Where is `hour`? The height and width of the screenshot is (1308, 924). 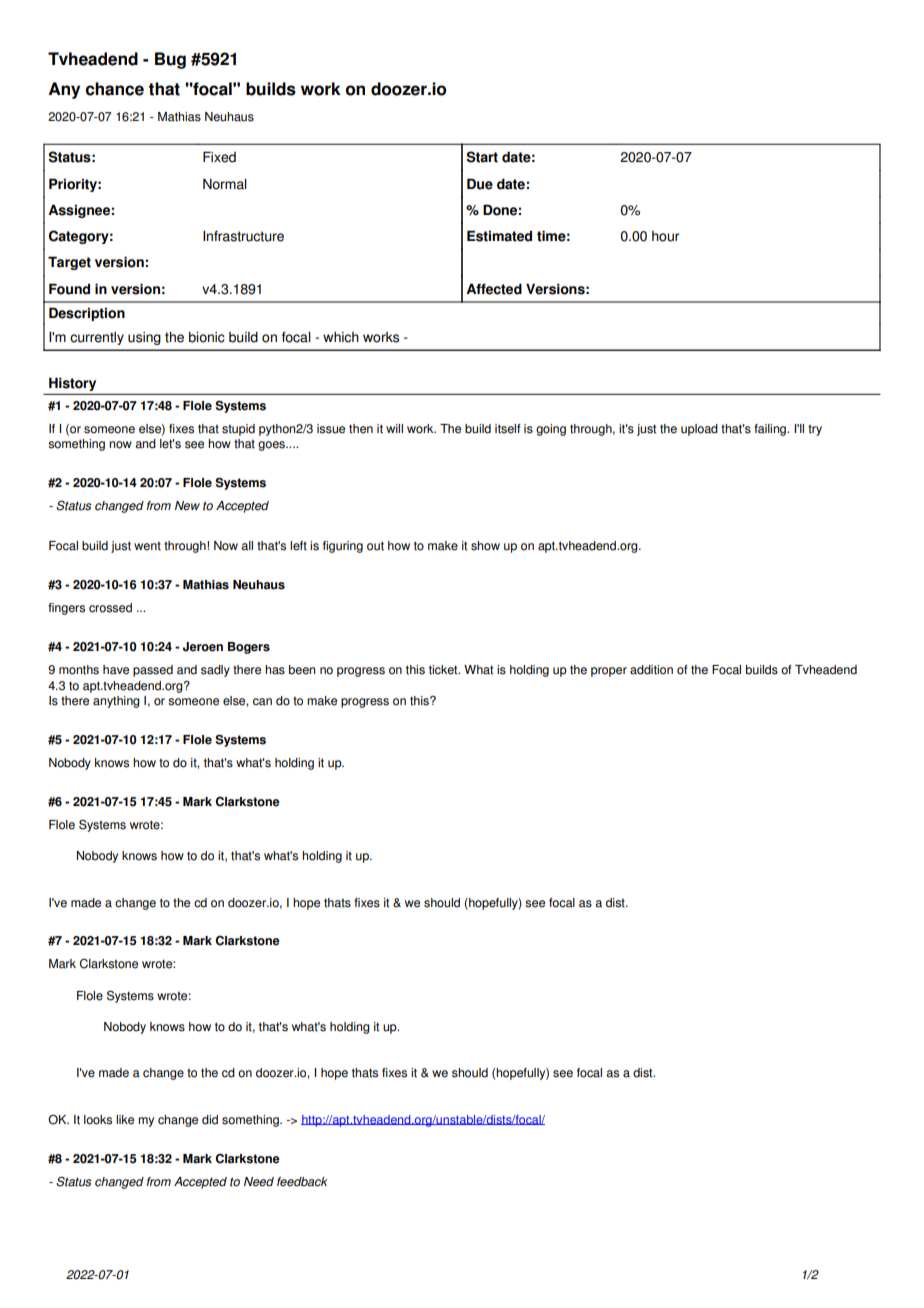 hour is located at coordinates (665, 236).
